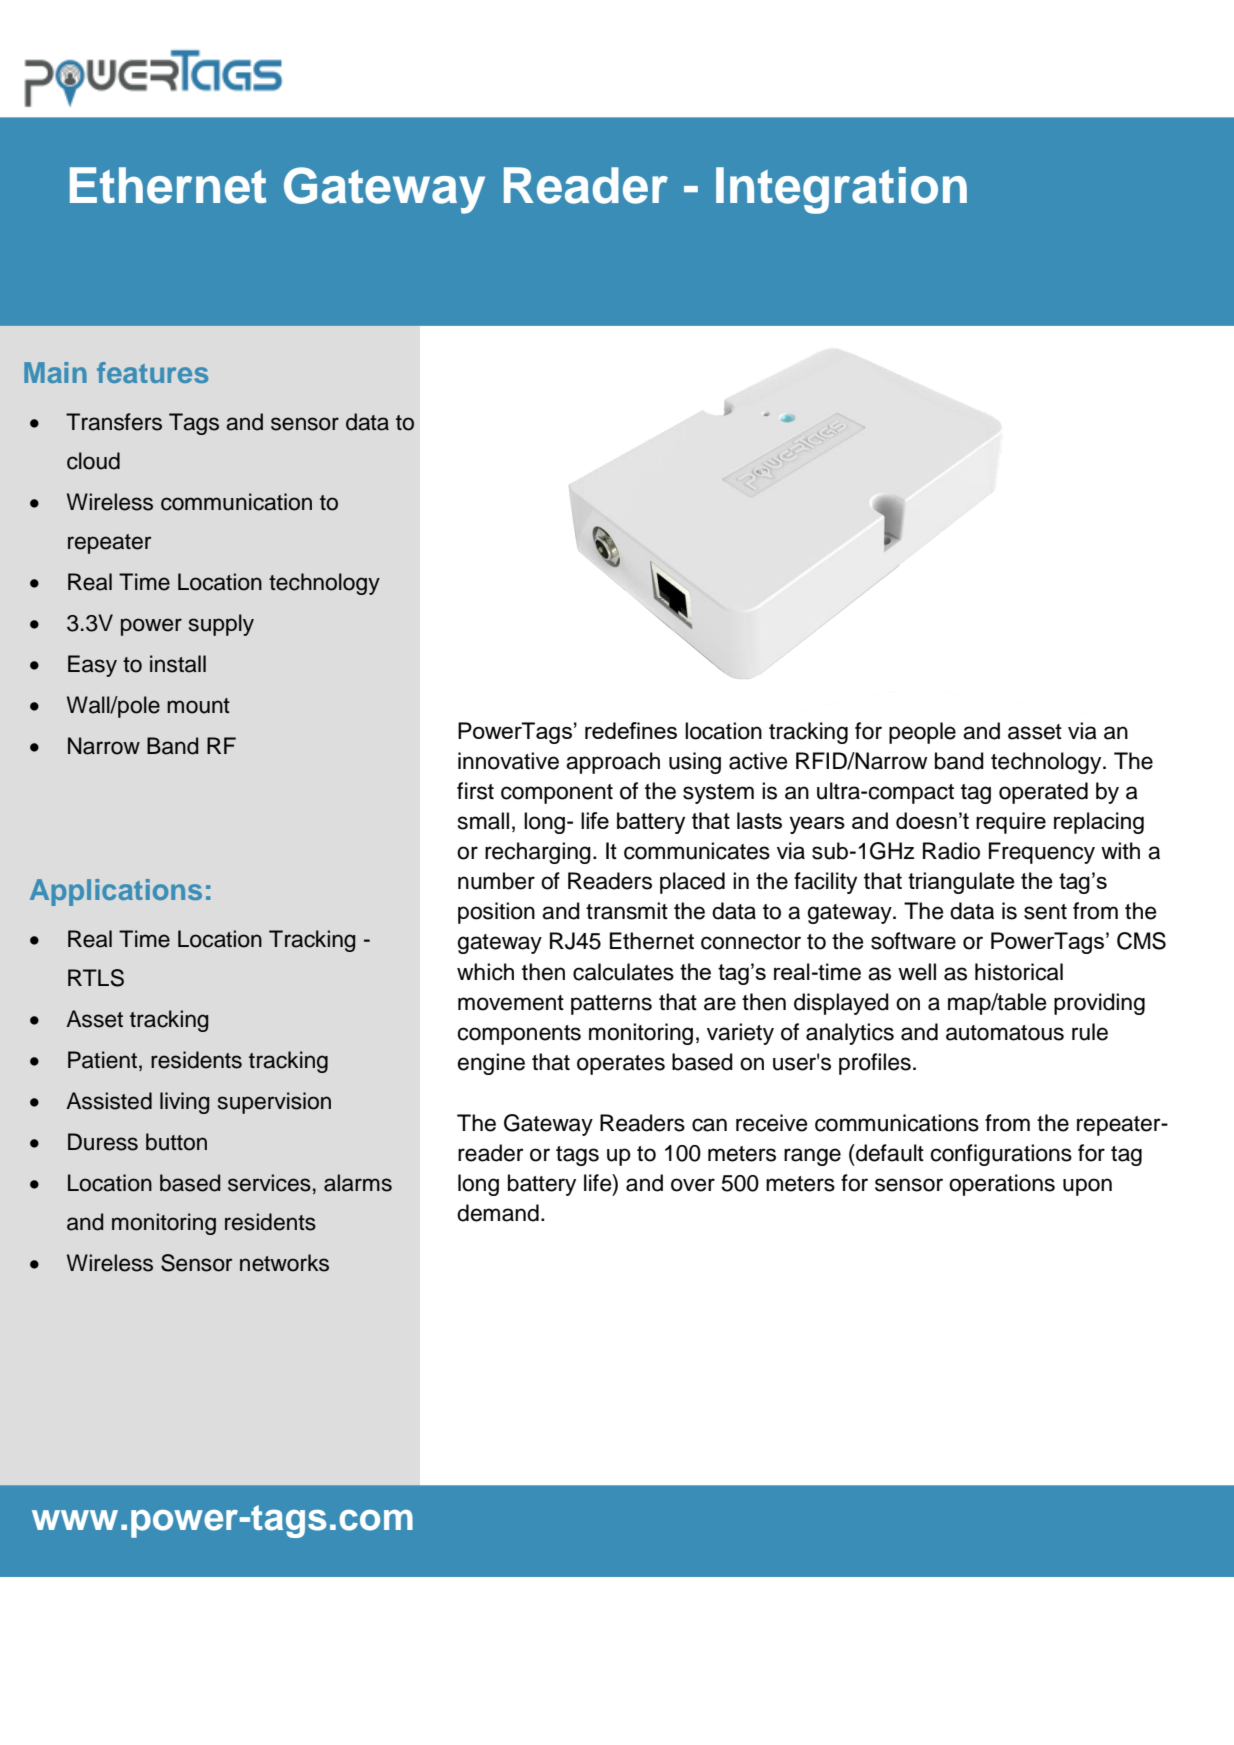 Image resolution: width=1234 pixels, height=1745 pixels. I want to click on operated, so click(1043, 793).
